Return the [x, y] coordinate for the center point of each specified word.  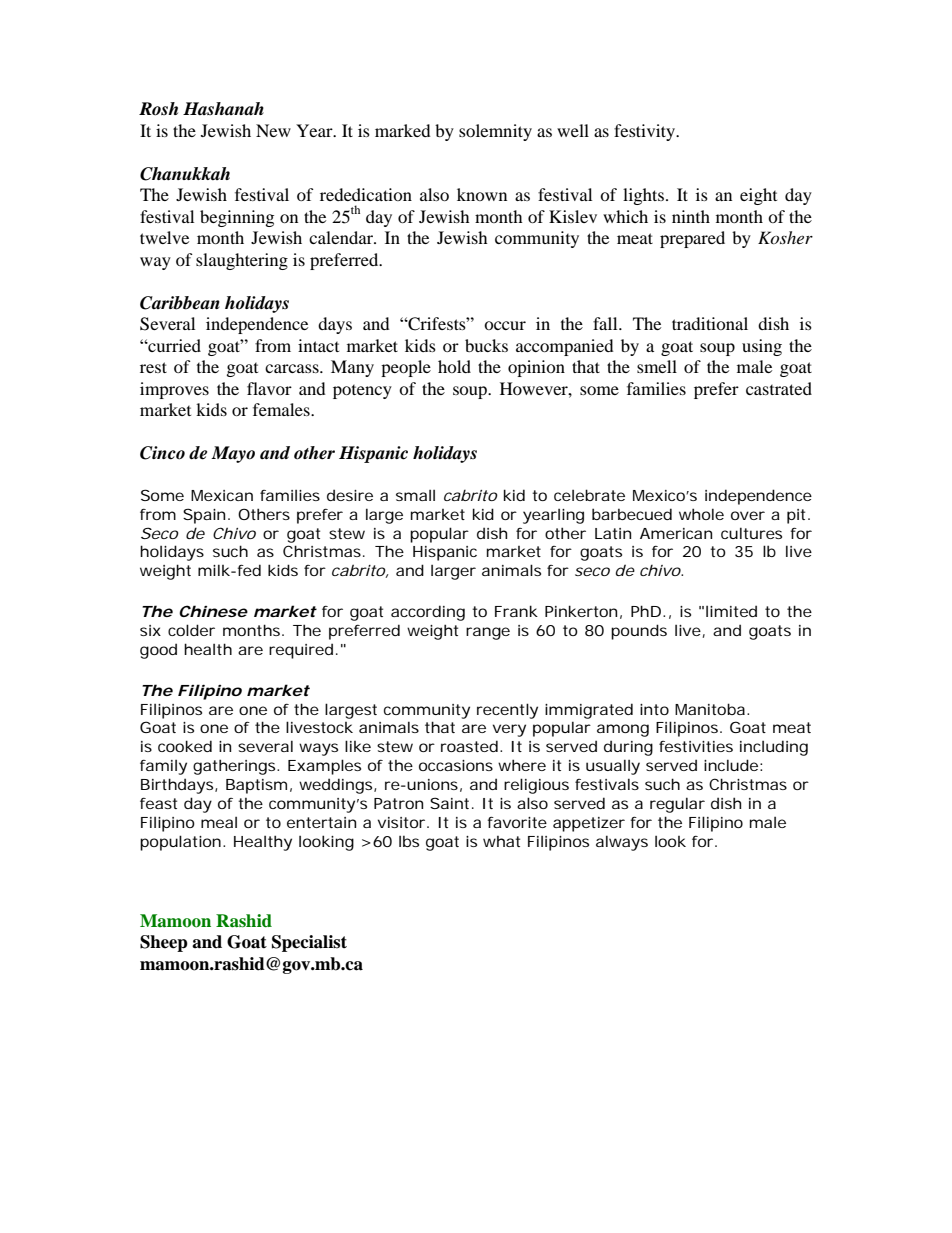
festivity [645, 132]
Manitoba [710, 709]
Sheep [164, 943]
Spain [204, 516]
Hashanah [223, 109]
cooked [185, 746]
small [415, 495]
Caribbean [180, 303]
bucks [486, 345]
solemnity [495, 132]
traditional [710, 323]
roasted [469, 746]
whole [701, 514]
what [501, 841]
